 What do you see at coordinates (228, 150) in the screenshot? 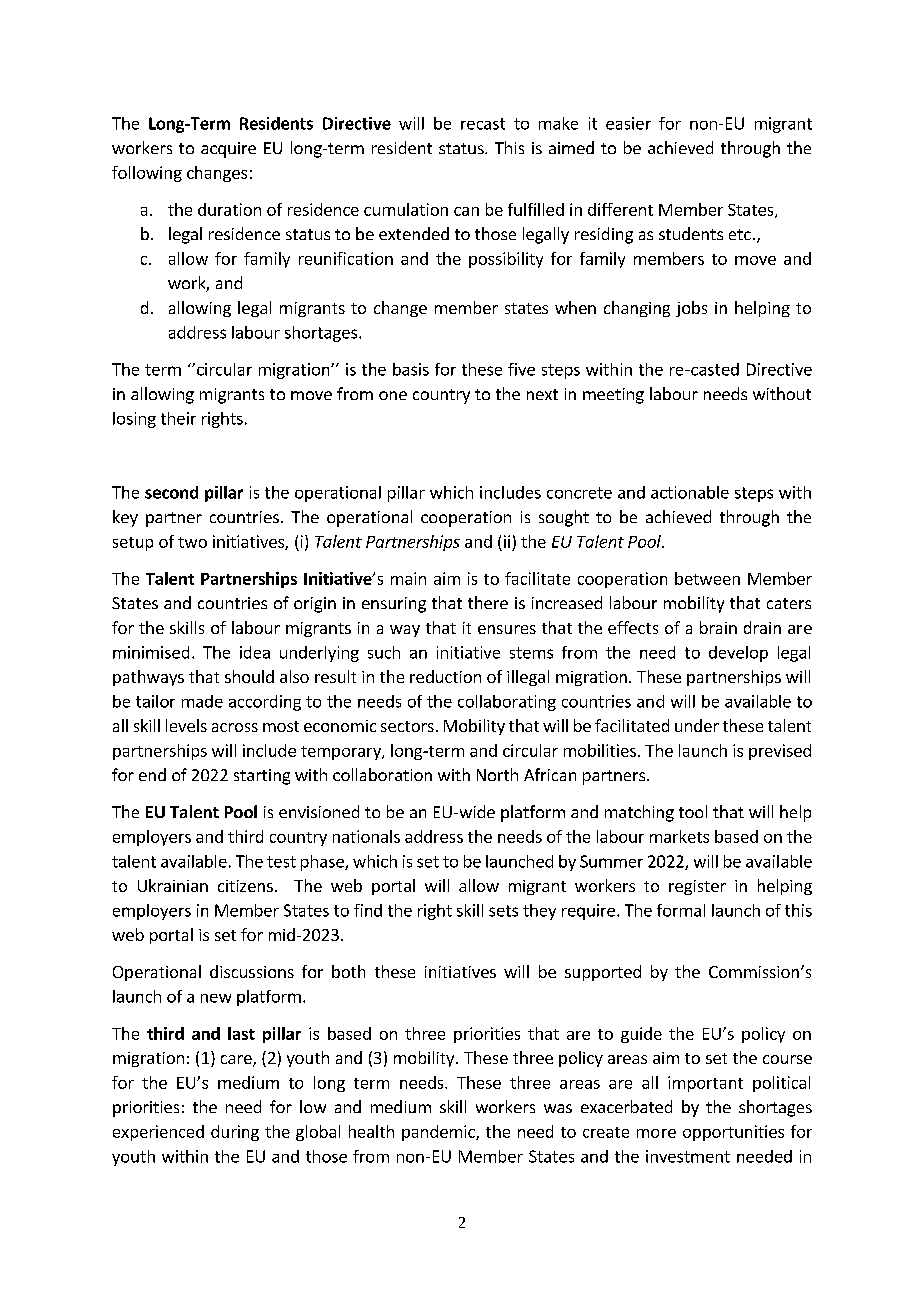
I see `acquire` at bounding box center [228, 150].
